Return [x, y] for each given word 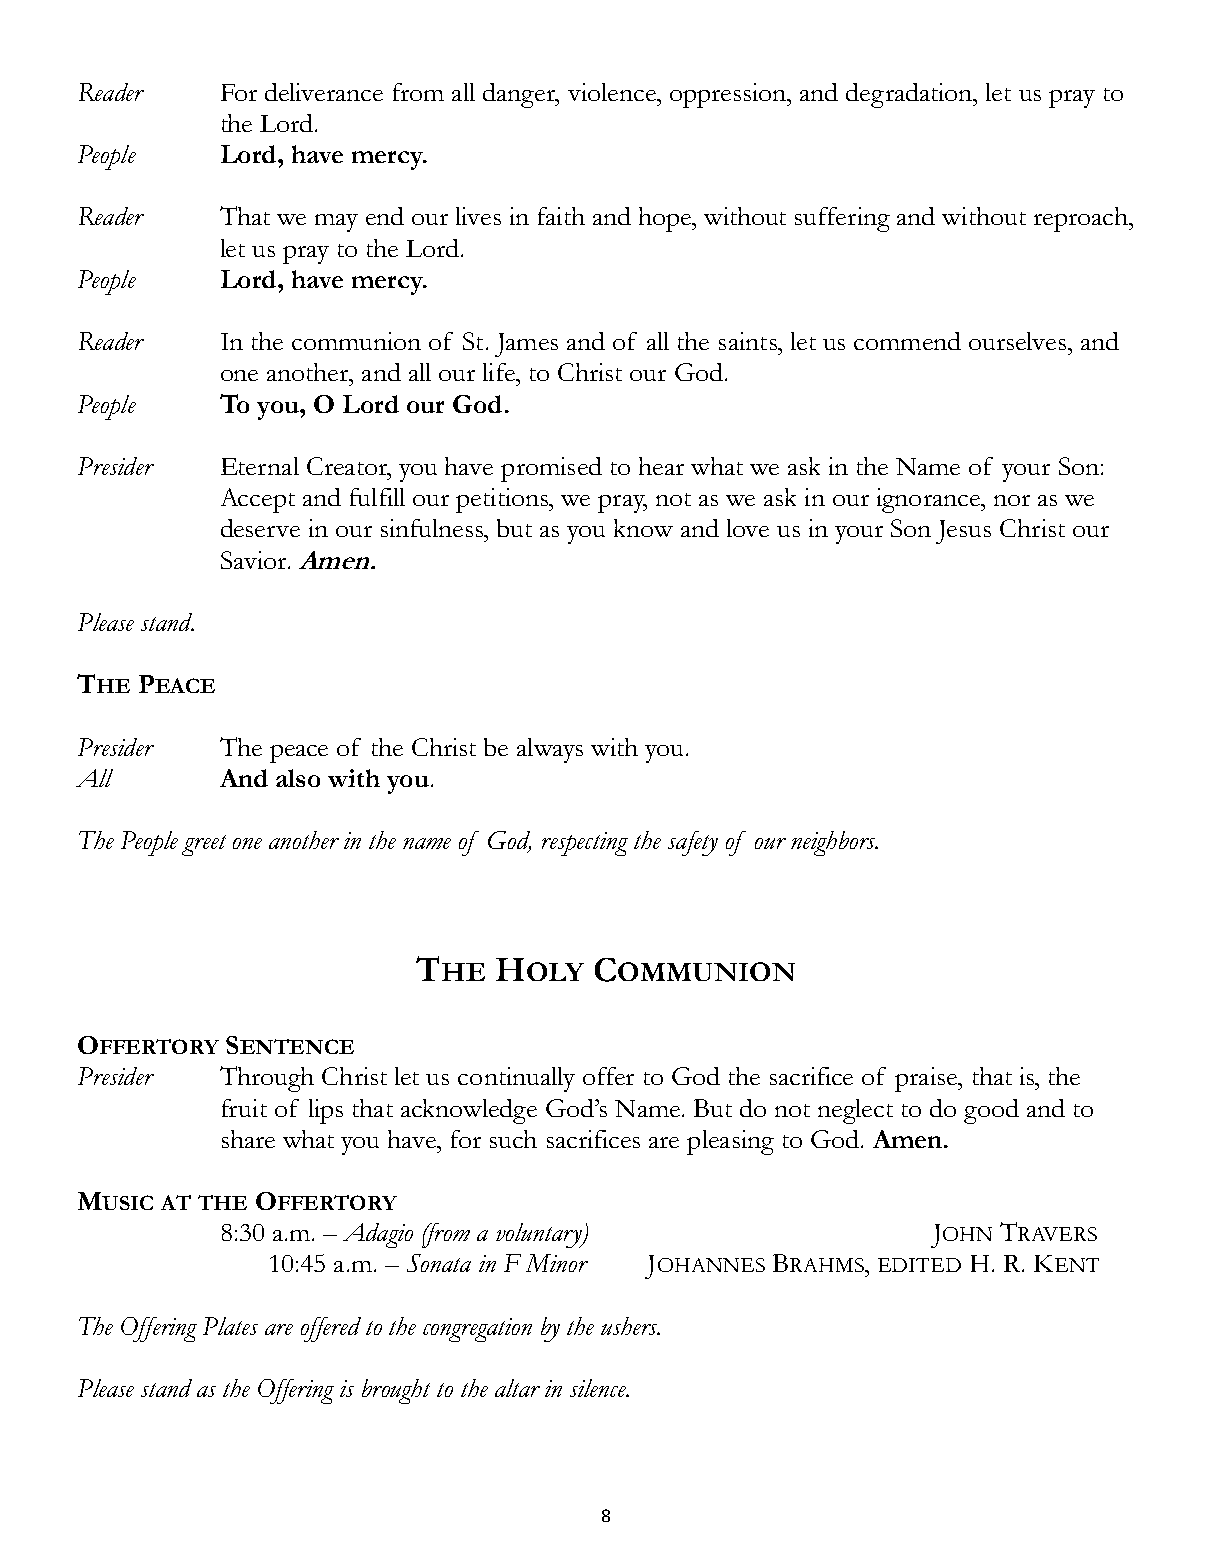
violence [613, 92]
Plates [230, 1326]
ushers [630, 1326]
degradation [910, 95]
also [298, 778]
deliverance [324, 92]
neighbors [834, 843]
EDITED [919, 1265]
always [550, 750]
